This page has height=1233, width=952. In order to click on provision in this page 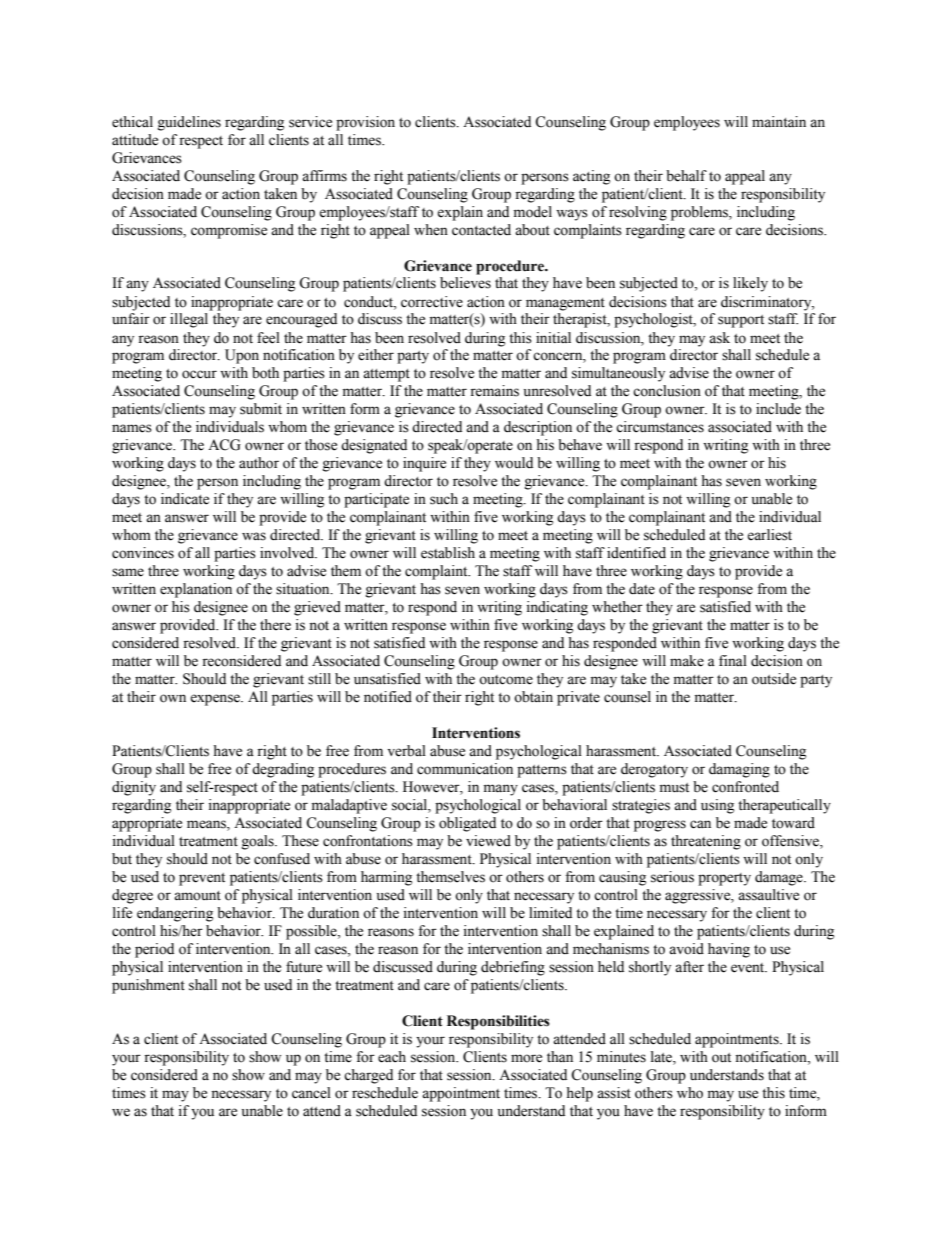, I will do `click(365, 123)`.
